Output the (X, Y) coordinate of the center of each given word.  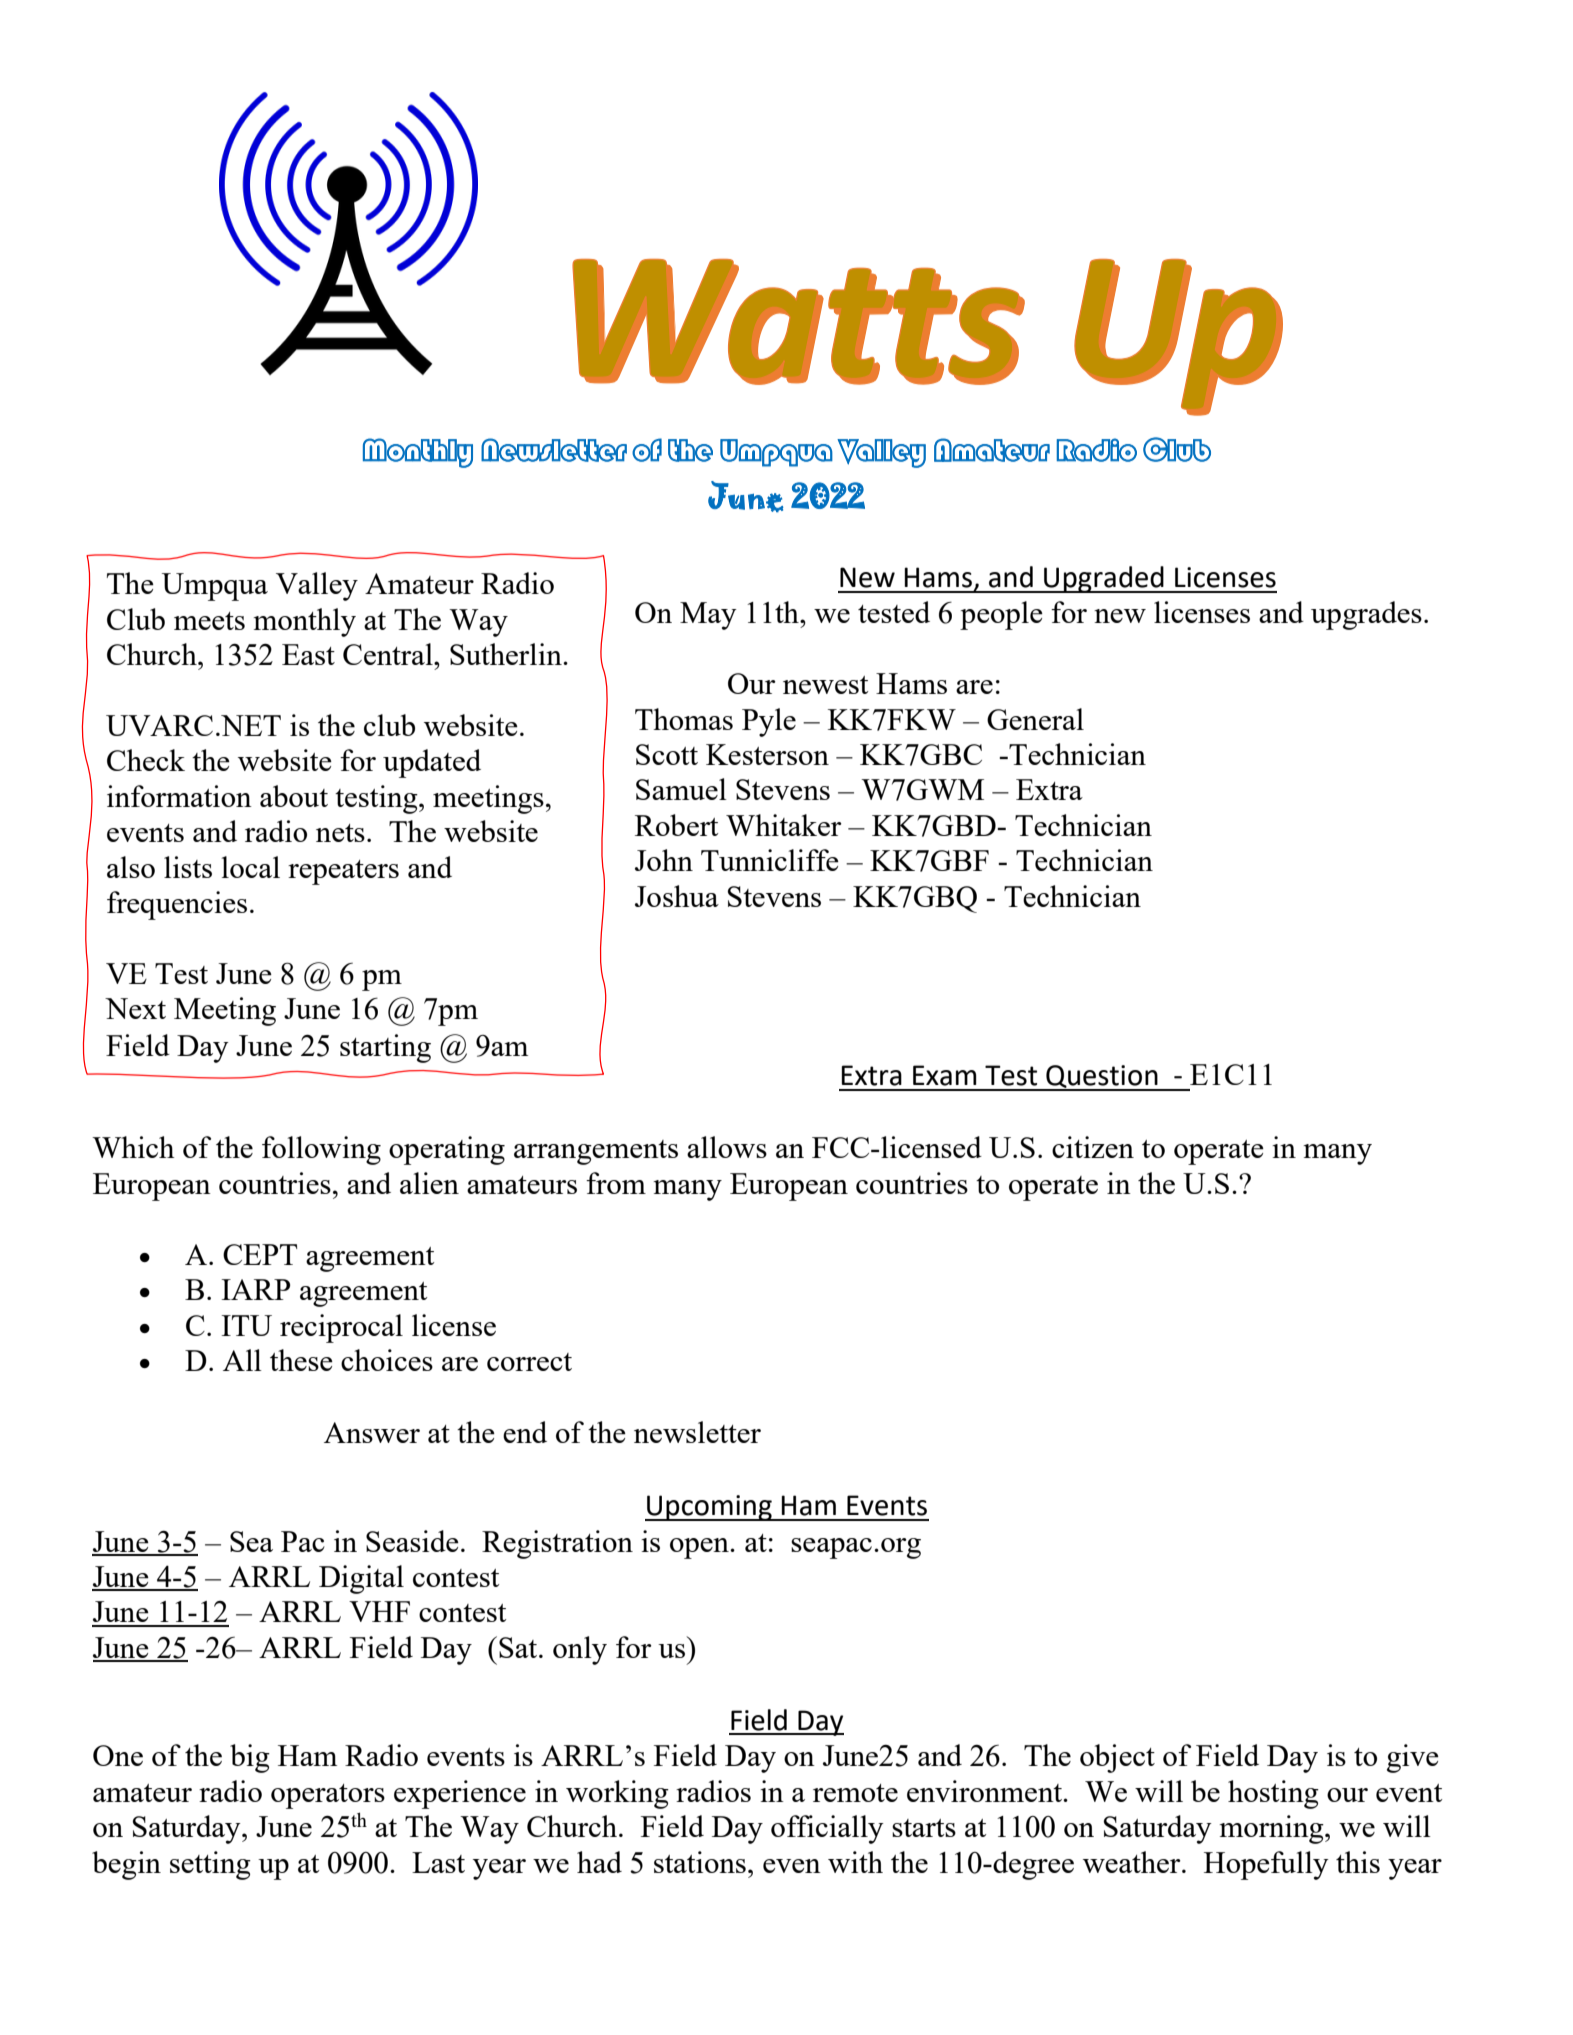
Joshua (677, 896)
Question (1102, 1078)
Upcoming (709, 1508)
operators (328, 1796)
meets (209, 621)
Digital (361, 1579)
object (1117, 1758)
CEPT (260, 1254)
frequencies (177, 905)
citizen (1093, 1147)
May (708, 616)
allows (727, 1147)
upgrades (1366, 615)
